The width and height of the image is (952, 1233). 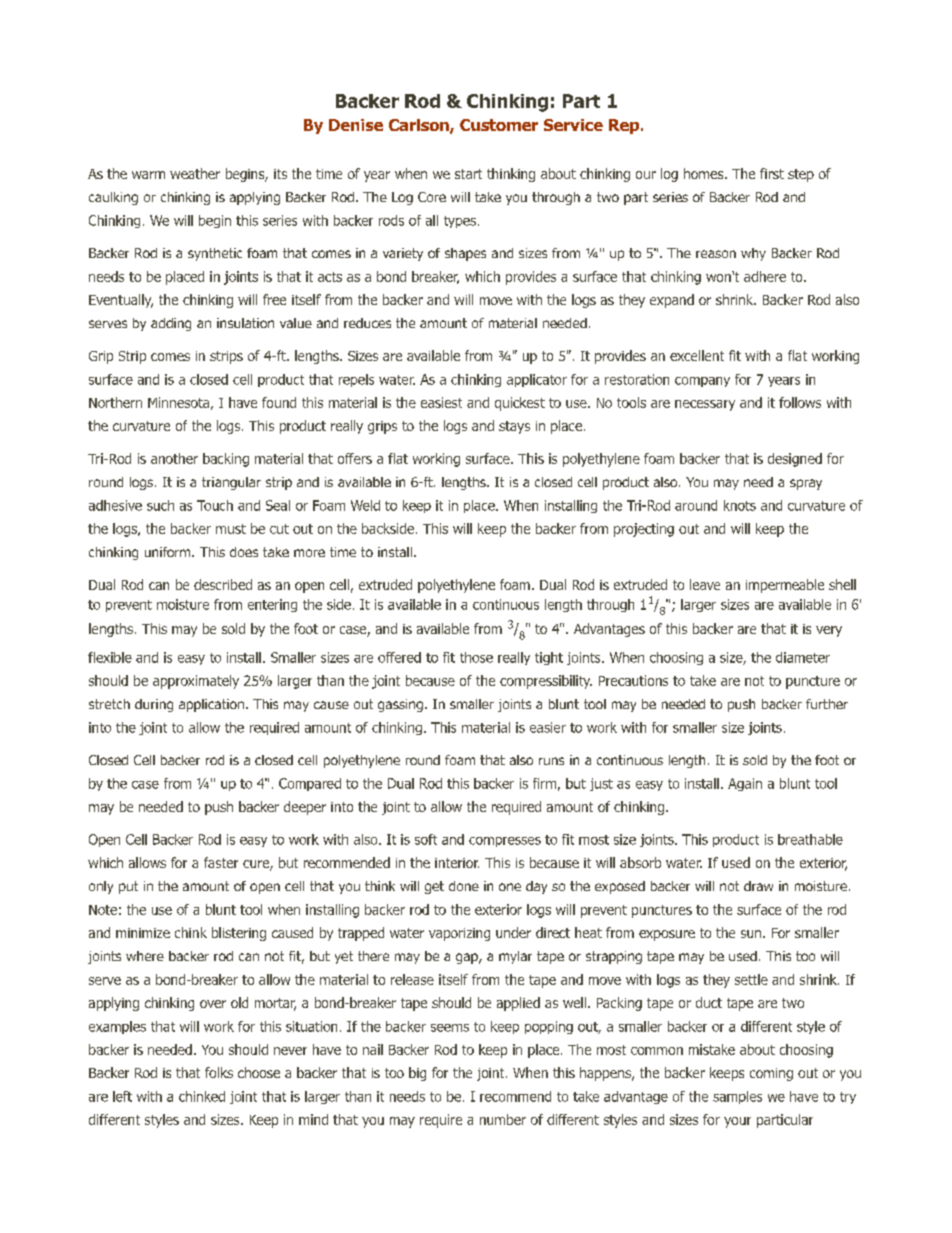 What do you see at coordinates (800, 402) in the image?
I see `follows` at bounding box center [800, 402].
